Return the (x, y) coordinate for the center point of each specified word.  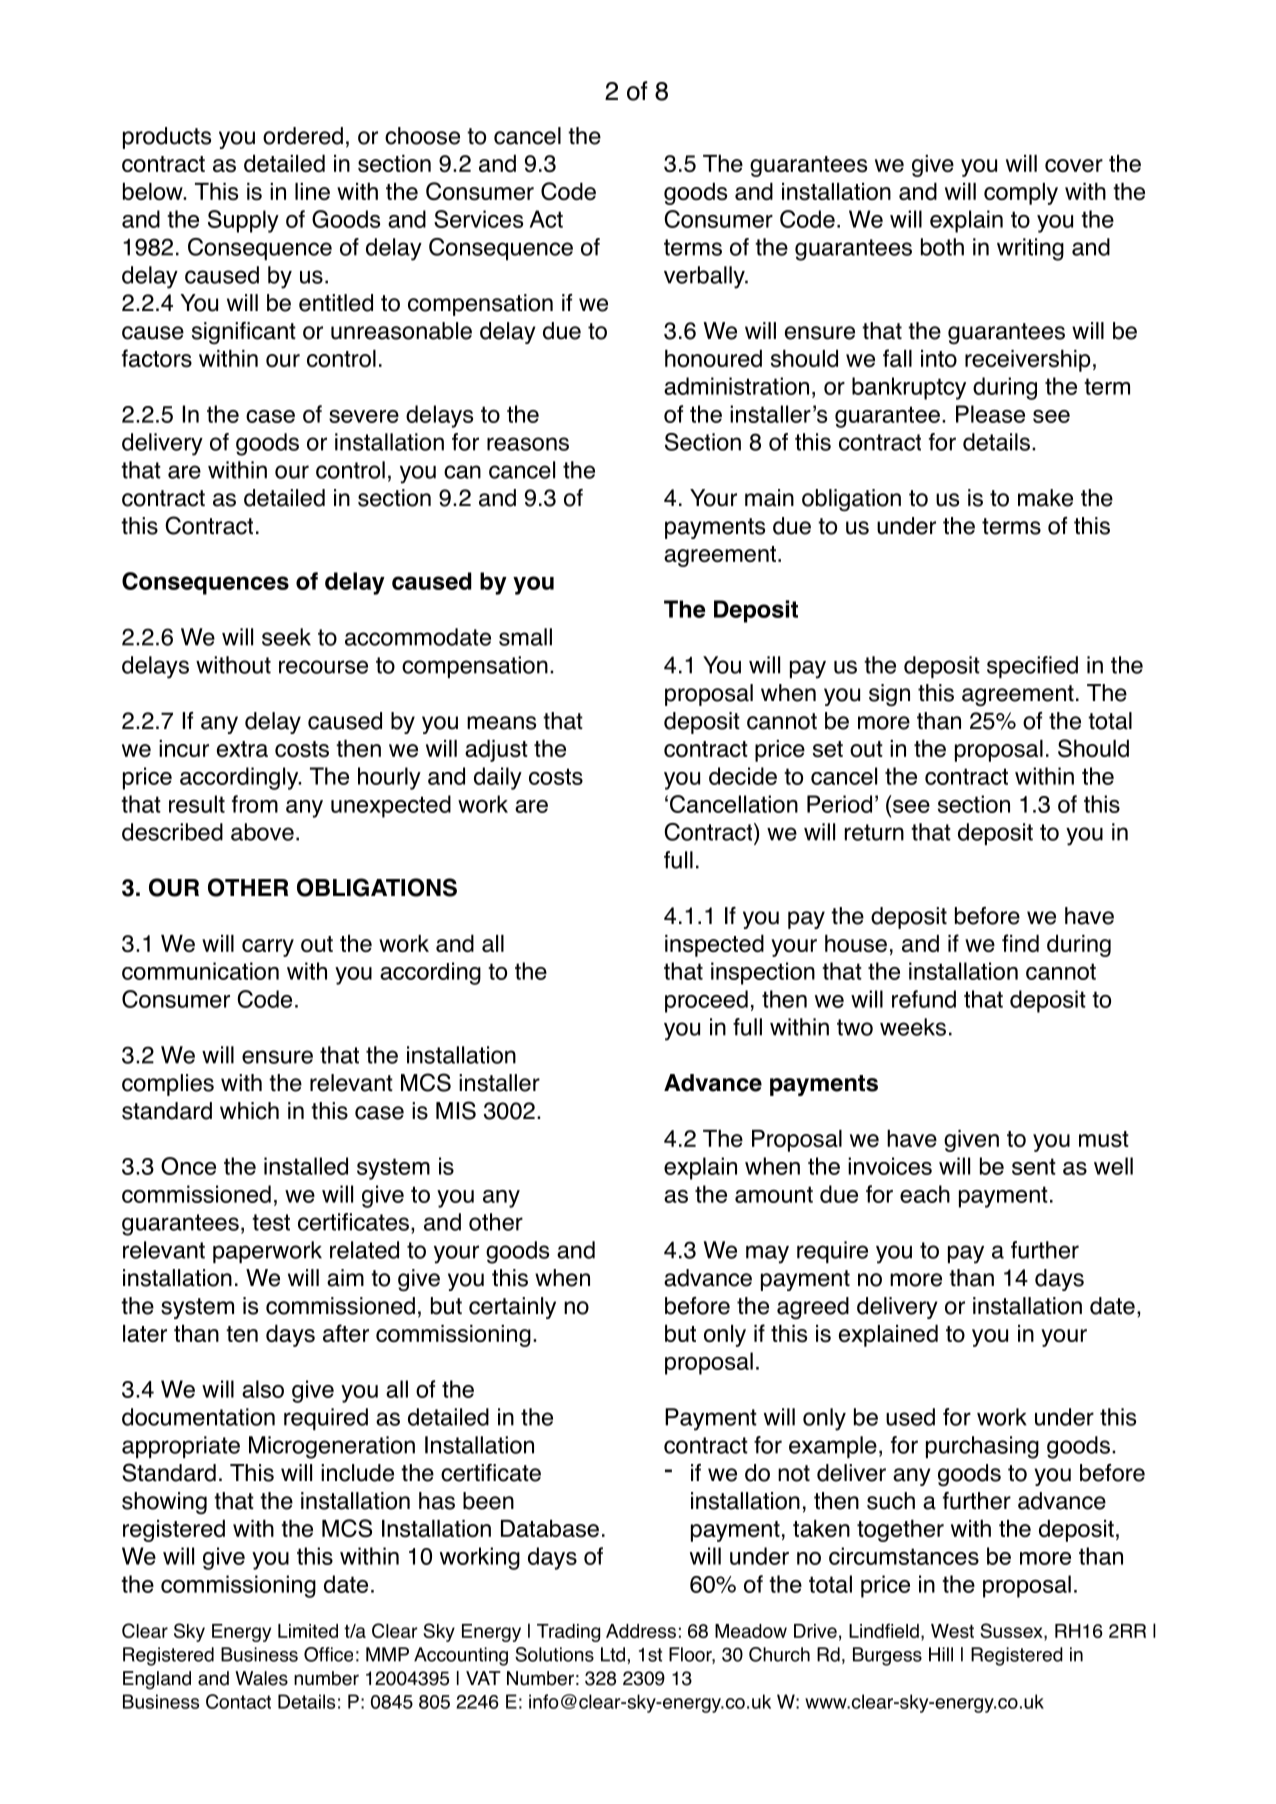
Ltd (613, 1654)
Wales (261, 1678)
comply (1021, 194)
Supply (243, 221)
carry (268, 948)
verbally (705, 277)
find (1020, 943)
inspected (714, 945)
